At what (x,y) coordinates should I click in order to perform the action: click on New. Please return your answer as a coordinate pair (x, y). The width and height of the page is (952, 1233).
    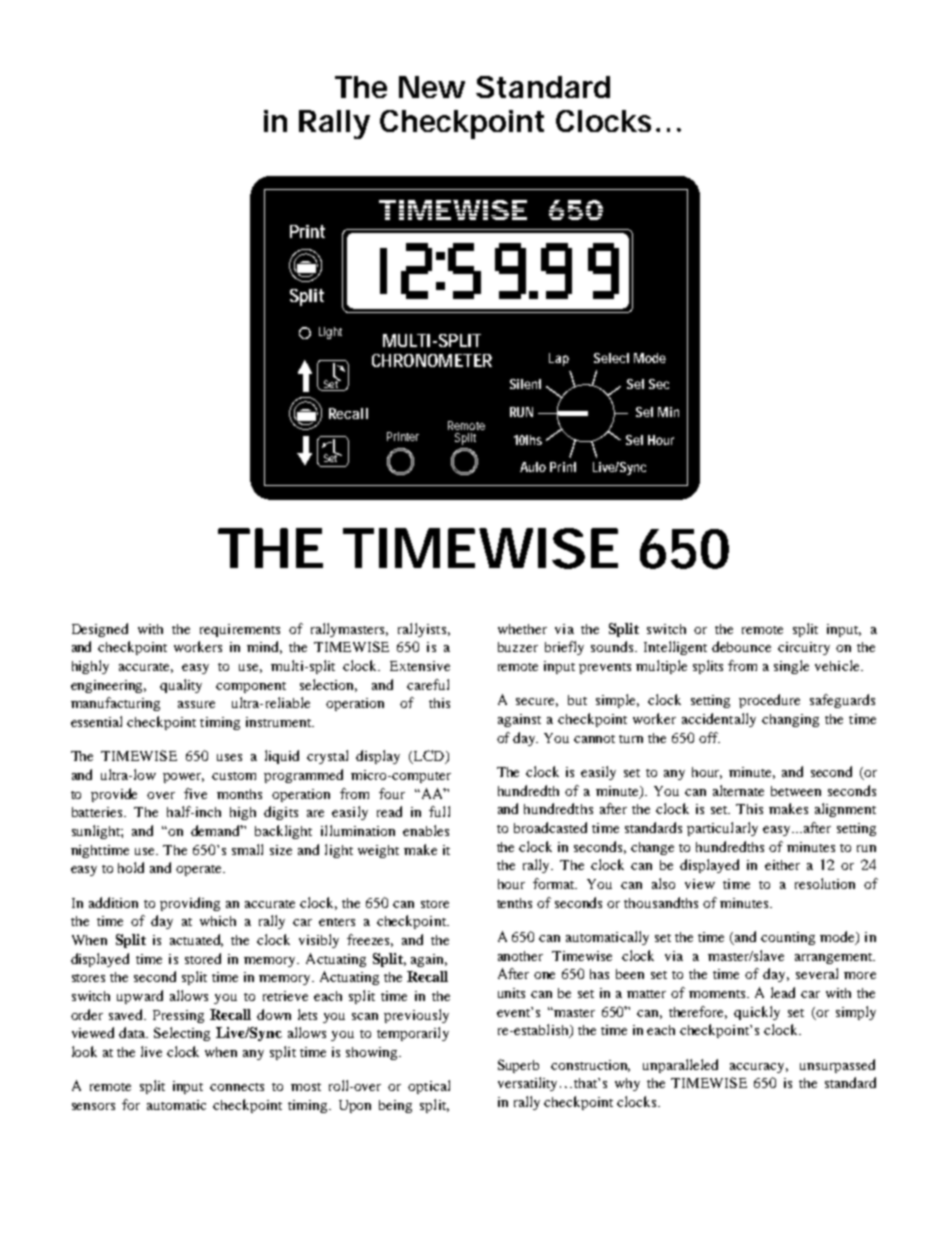
    Looking at the image, I should click on (432, 87).
